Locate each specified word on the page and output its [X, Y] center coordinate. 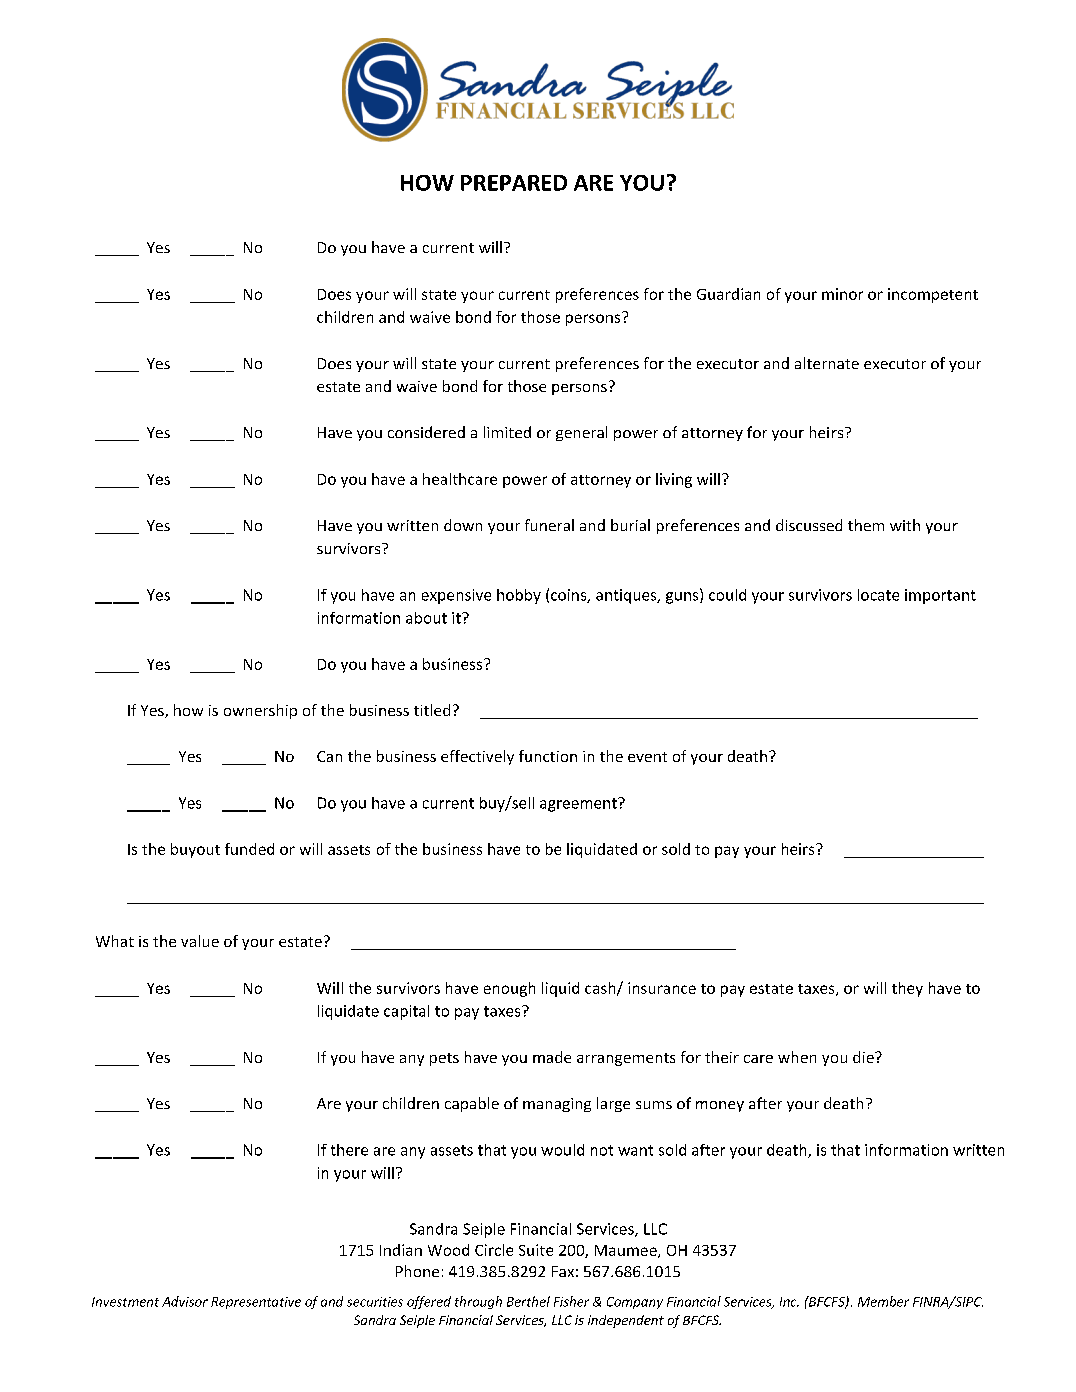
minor [842, 294]
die [864, 1057]
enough [509, 989]
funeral [549, 525]
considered [426, 432]
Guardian [728, 294]
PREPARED [514, 183]
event [647, 757]
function [548, 756]
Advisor [185, 1301]
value [200, 941]
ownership [260, 711]
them [866, 525]
